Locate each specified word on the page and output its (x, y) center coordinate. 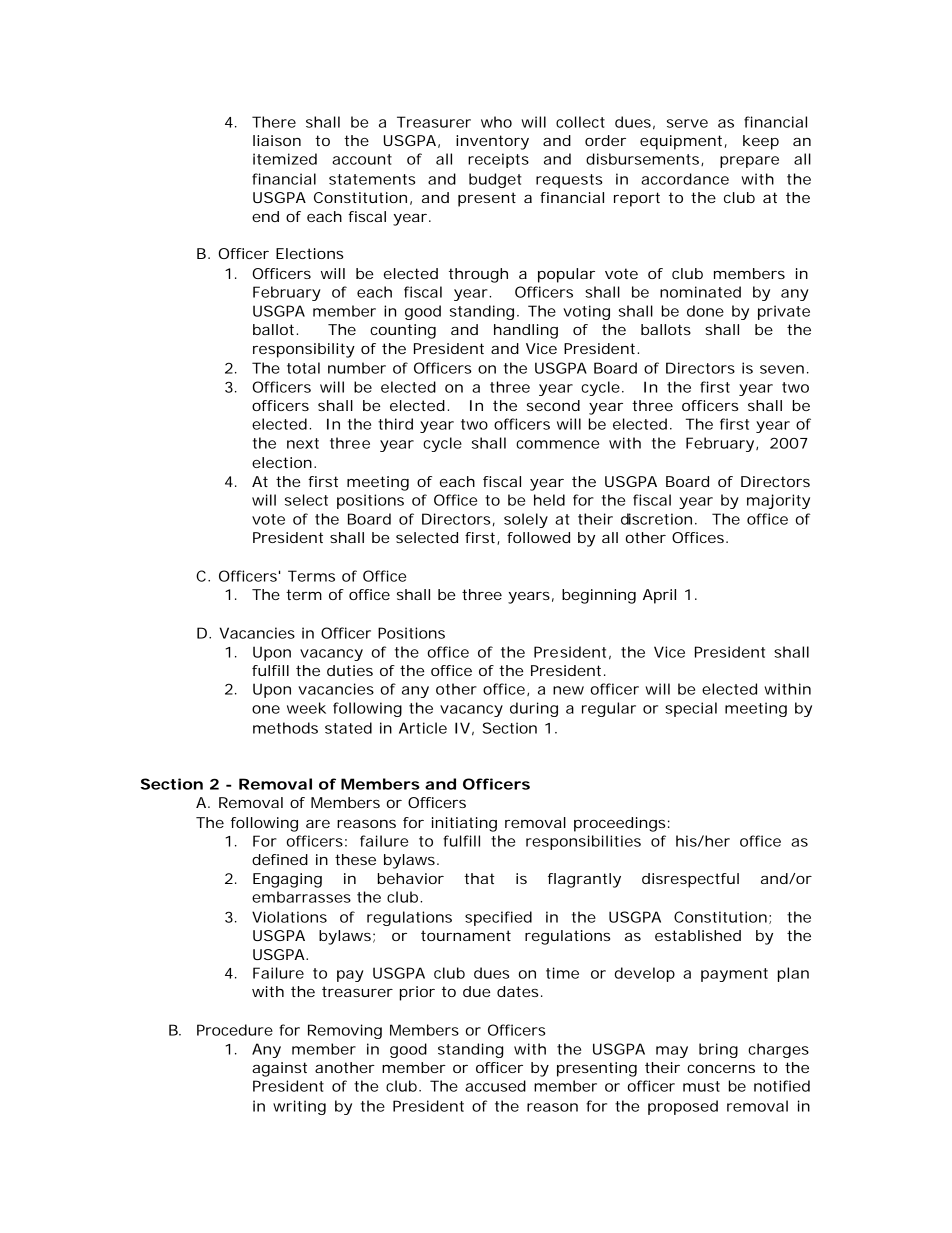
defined (280, 859)
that (479, 878)
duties (350, 670)
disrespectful (690, 880)
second (553, 405)
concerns (721, 1068)
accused (495, 1086)
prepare (749, 162)
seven (782, 369)
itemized (285, 159)
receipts (498, 160)
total (303, 368)
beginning (599, 596)
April (659, 596)
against (279, 1069)
